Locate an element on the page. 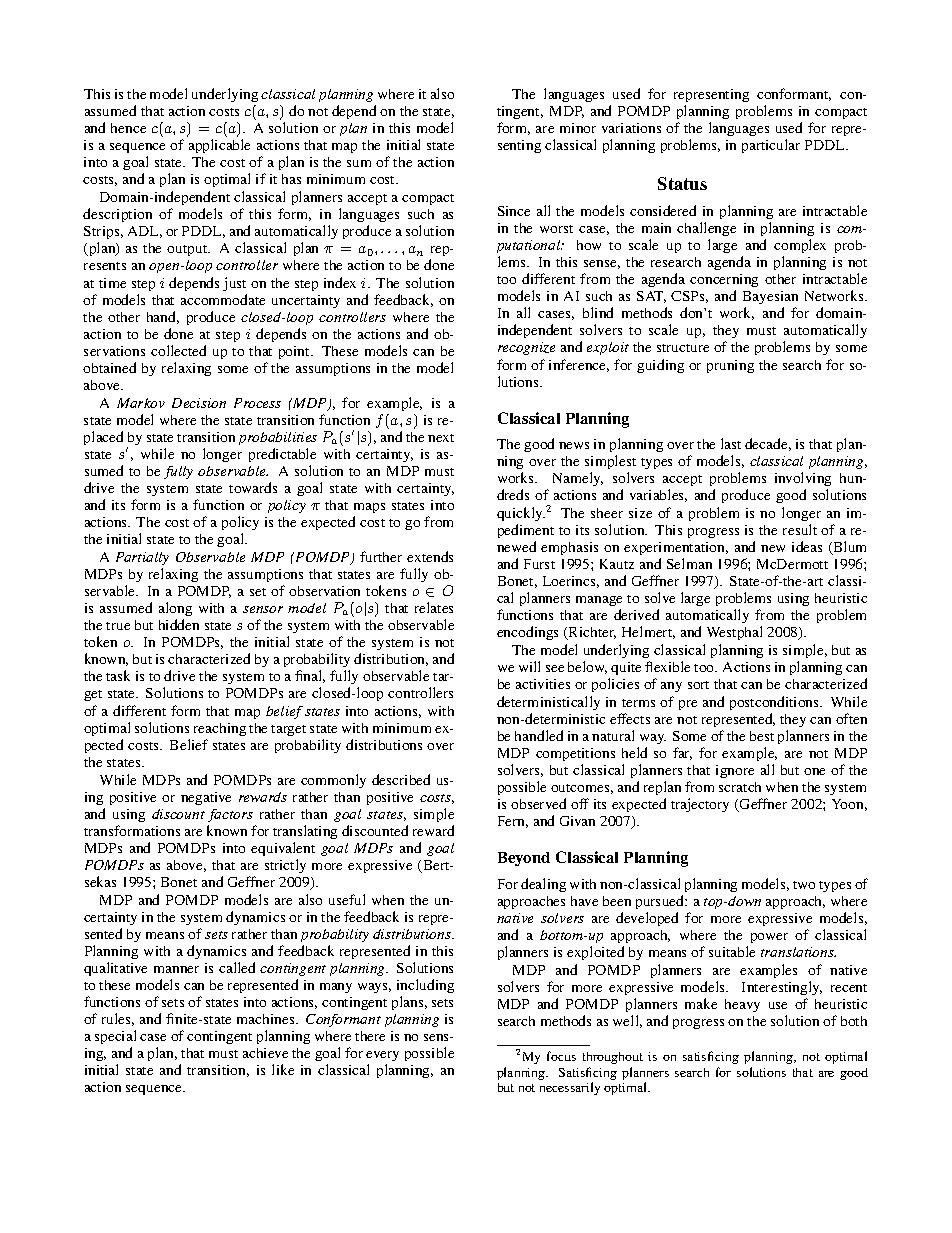  particular is located at coordinates (771, 146).
